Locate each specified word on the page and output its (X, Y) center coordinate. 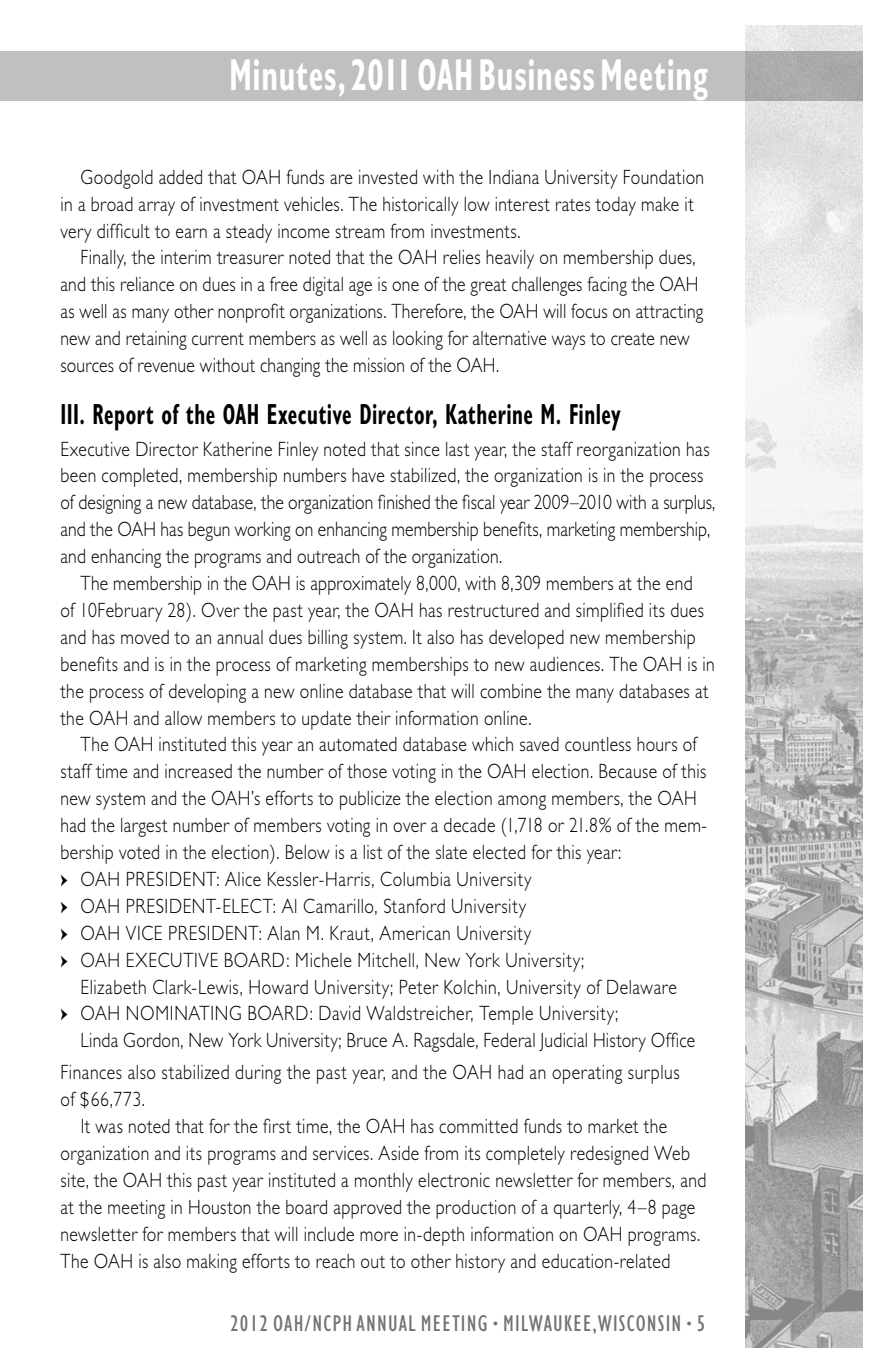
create (633, 339)
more (379, 1236)
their (373, 718)
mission (379, 365)
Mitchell (386, 960)
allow (183, 718)
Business (537, 74)
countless (598, 744)
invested (388, 177)
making (212, 1263)
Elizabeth (113, 987)
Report (123, 417)
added (180, 177)
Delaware (642, 987)
